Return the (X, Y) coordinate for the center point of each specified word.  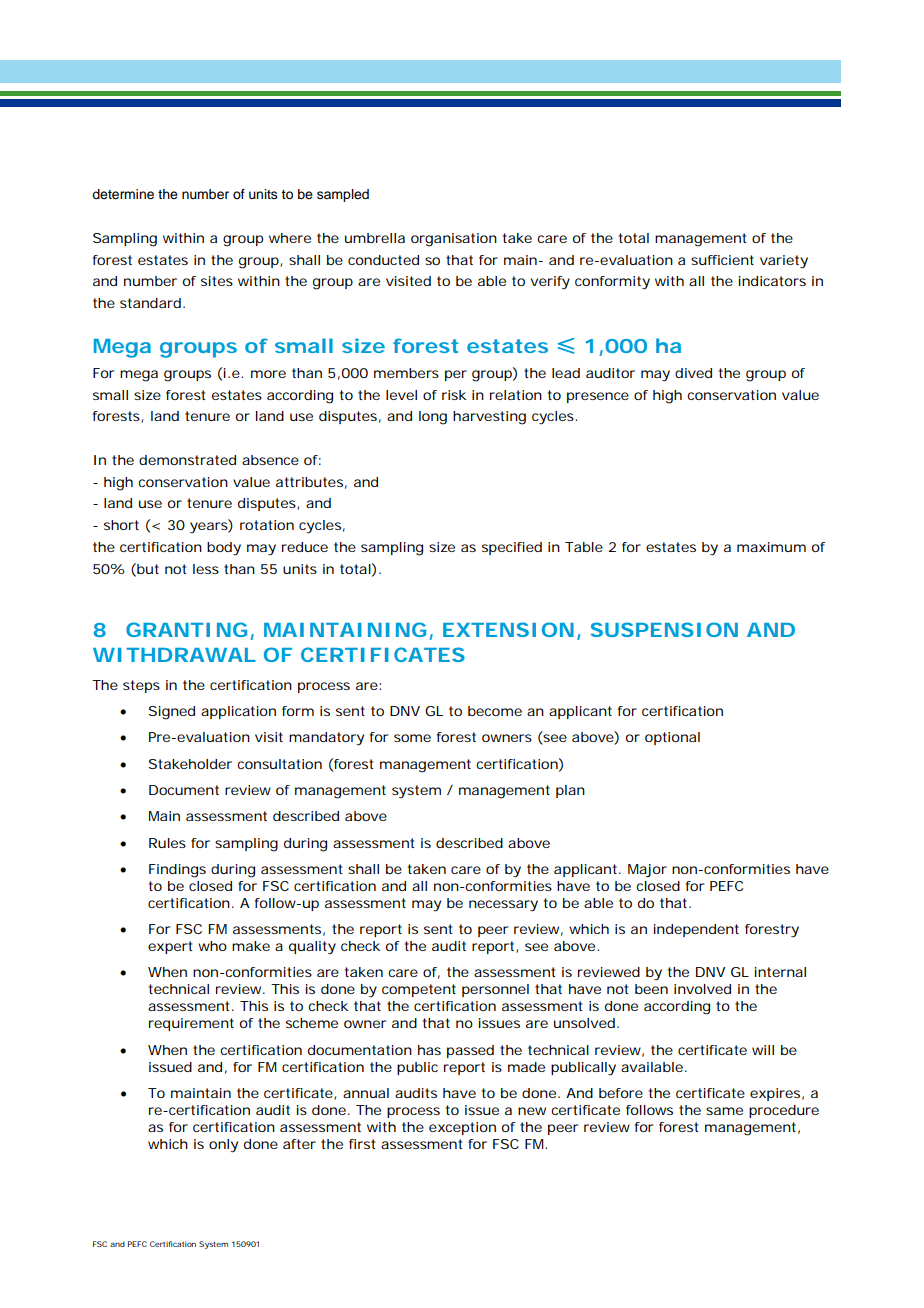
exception (462, 1128)
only (223, 1146)
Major (647, 870)
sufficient (722, 260)
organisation (454, 240)
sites (217, 281)
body (224, 549)
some (412, 738)
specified (512, 548)
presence (598, 397)
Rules (167, 843)
